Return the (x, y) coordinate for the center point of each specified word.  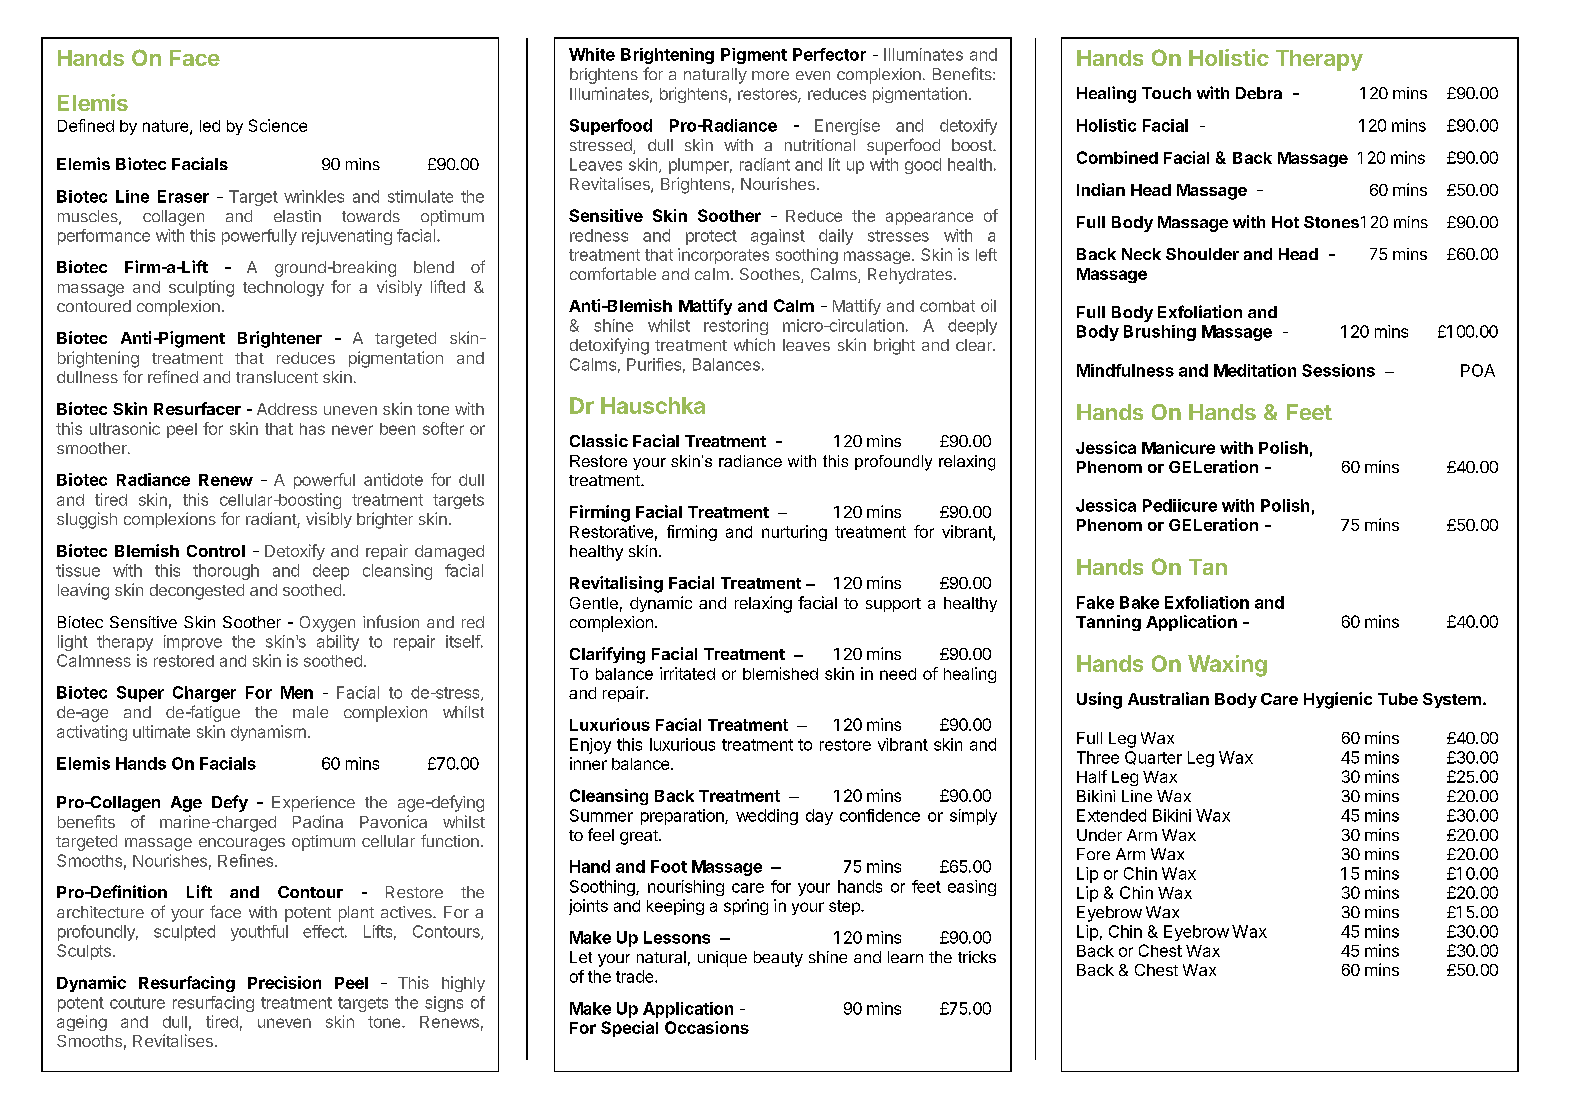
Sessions (1338, 370)
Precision (284, 982)
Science (278, 125)
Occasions (707, 1027)
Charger (204, 694)
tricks (977, 957)
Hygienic (1338, 700)
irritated (687, 673)
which (754, 344)
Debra (1259, 93)
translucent (277, 377)
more (770, 75)
